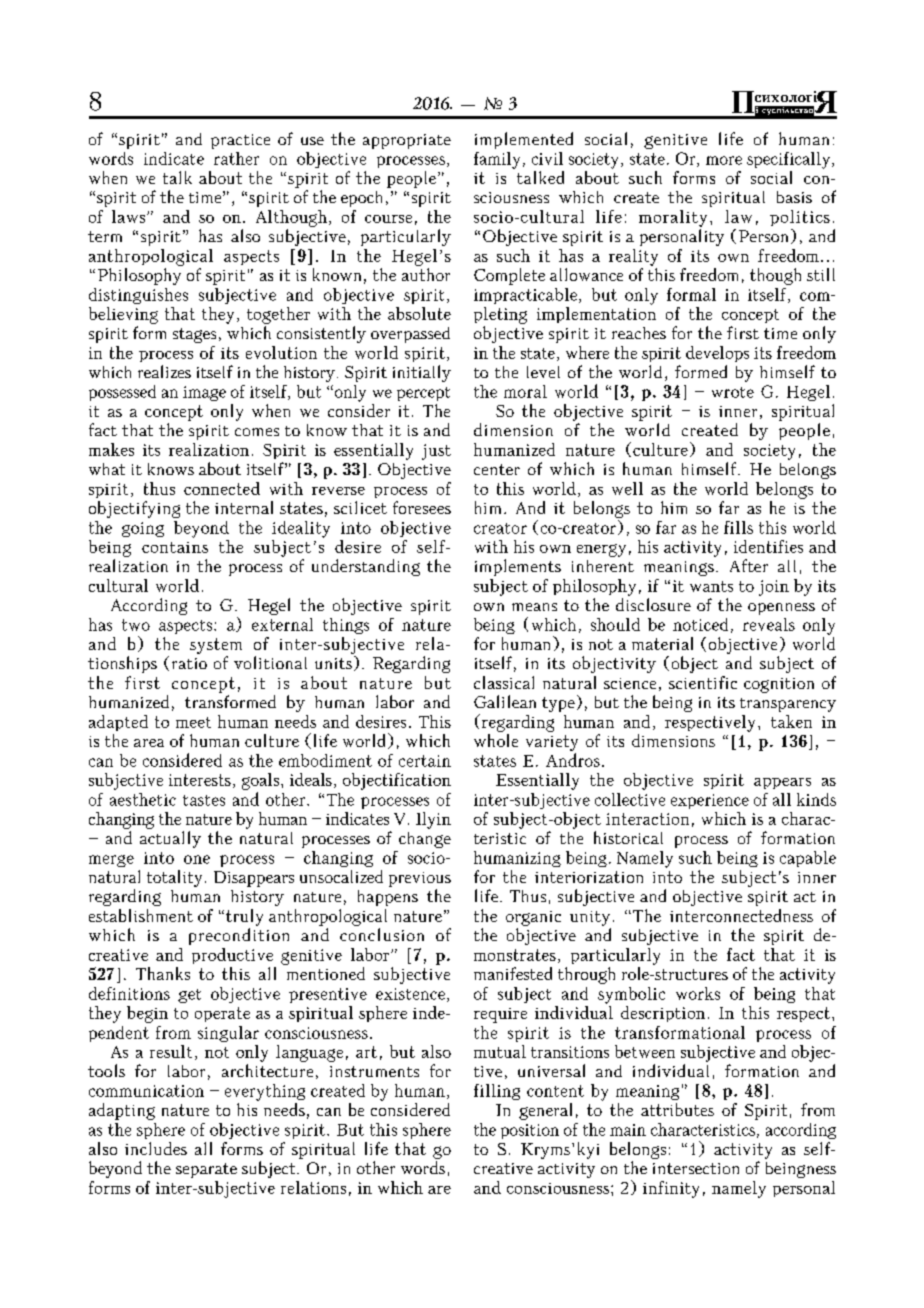  Describe the element at coordinates (497, 160) in the page. I see `family` at that location.
